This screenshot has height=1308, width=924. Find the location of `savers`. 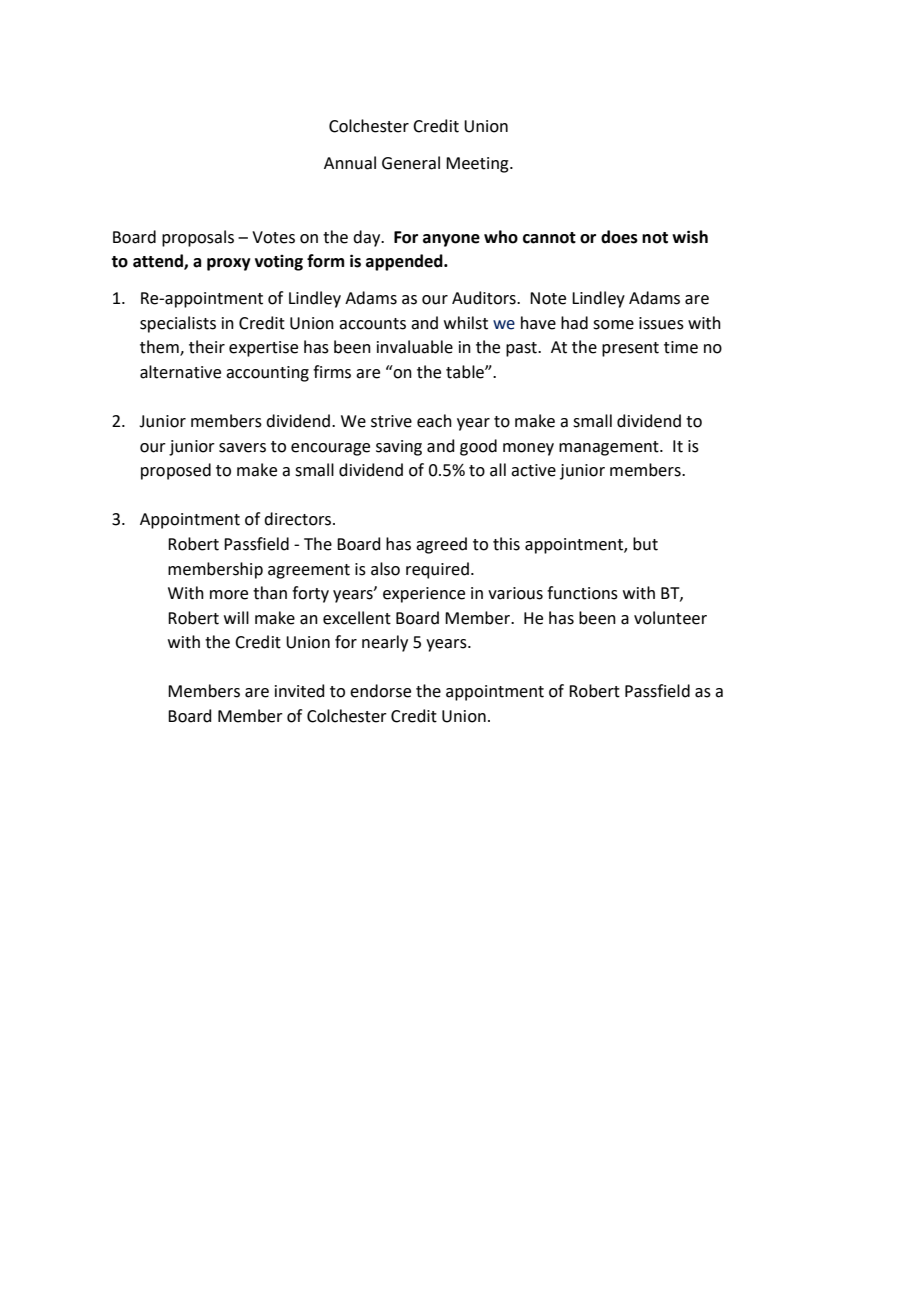

savers is located at coordinates (242, 448).
